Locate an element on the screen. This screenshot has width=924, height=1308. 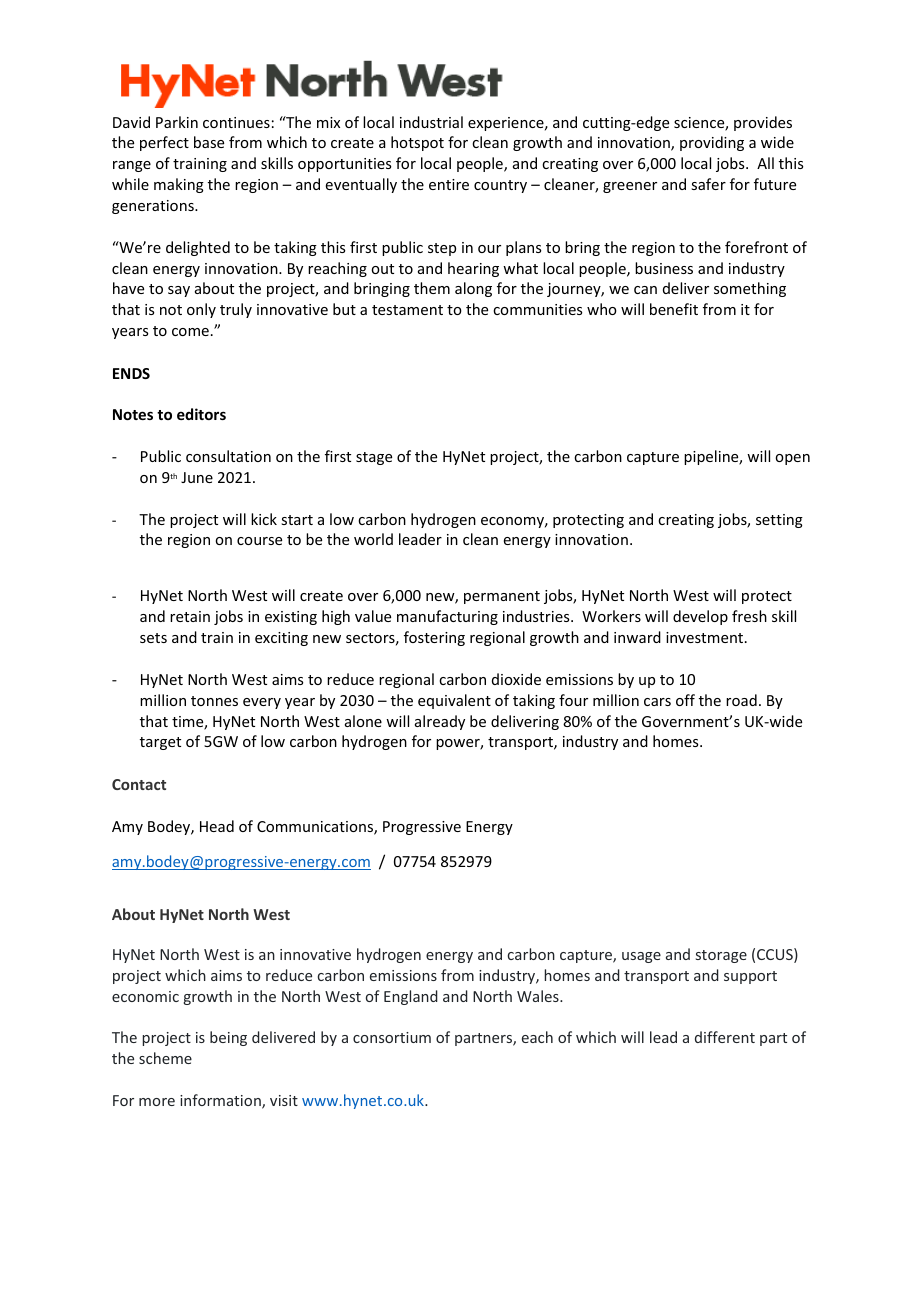
manufacturing is located at coordinates (447, 617).
